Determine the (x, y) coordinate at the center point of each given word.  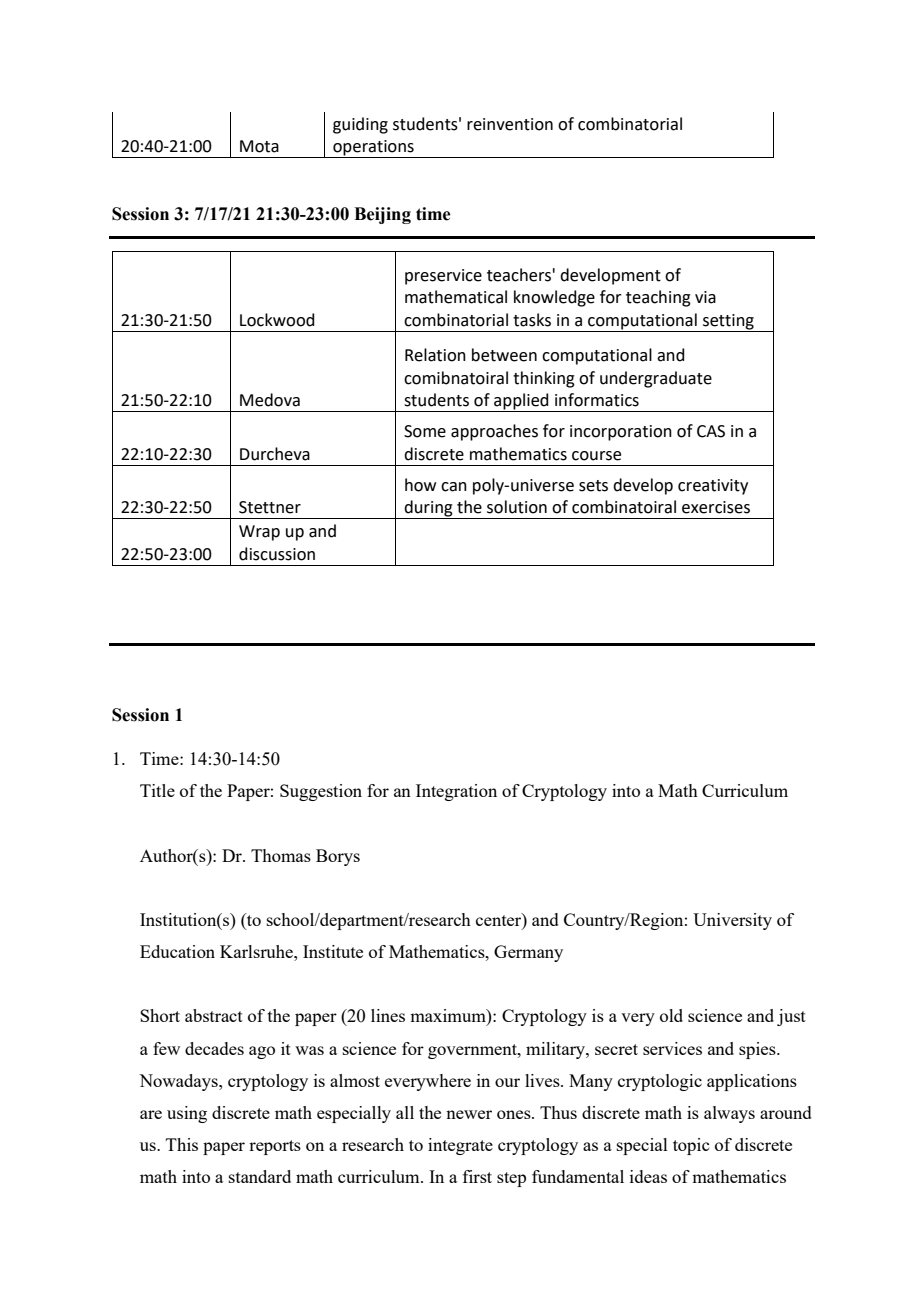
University (732, 921)
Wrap (259, 533)
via (705, 297)
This (182, 1144)
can (454, 487)
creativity (713, 487)
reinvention (510, 124)
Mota (259, 146)
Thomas (281, 855)
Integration (456, 792)
